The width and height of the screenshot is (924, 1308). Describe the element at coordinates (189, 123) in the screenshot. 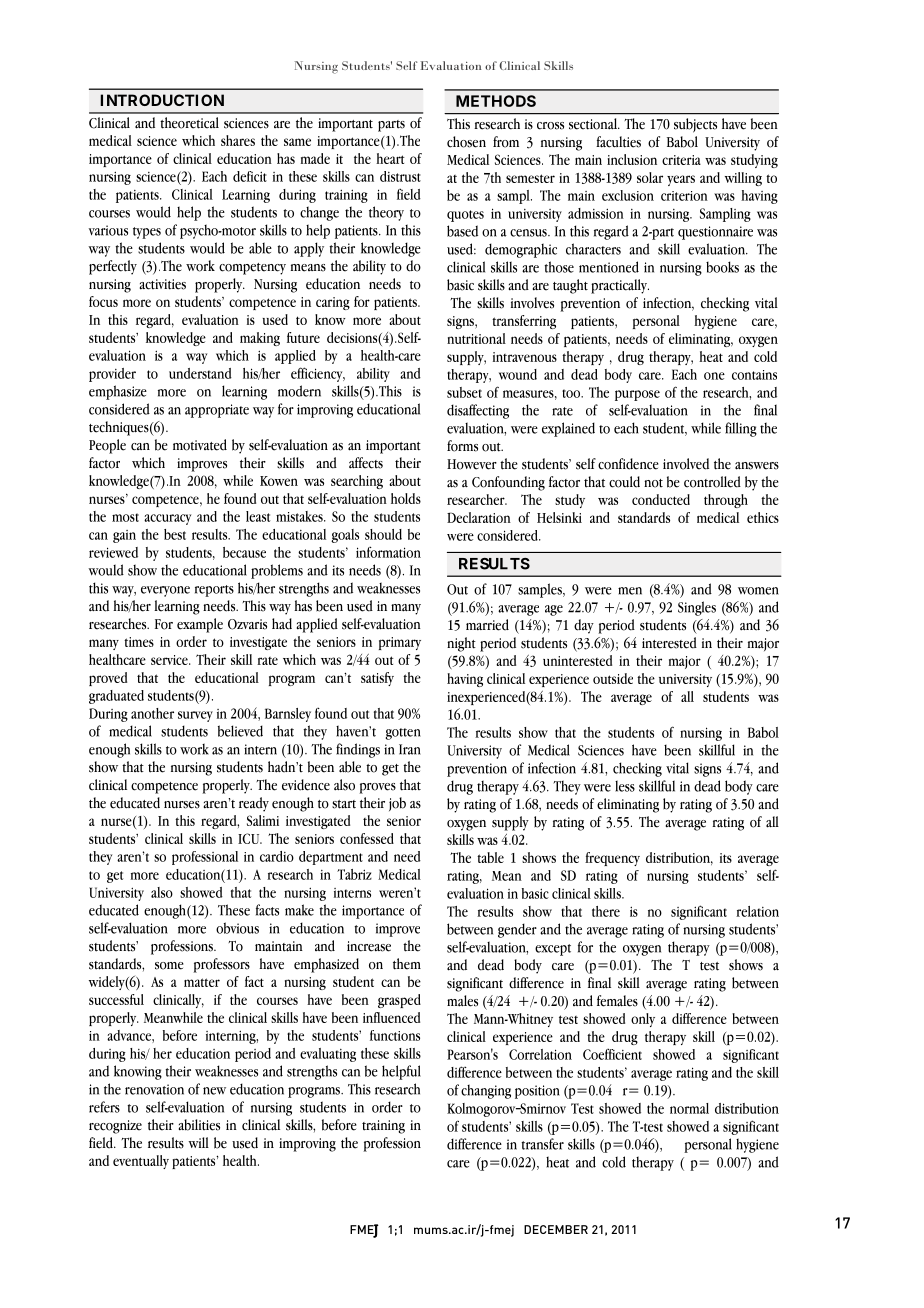

I see `theoretical` at that location.
